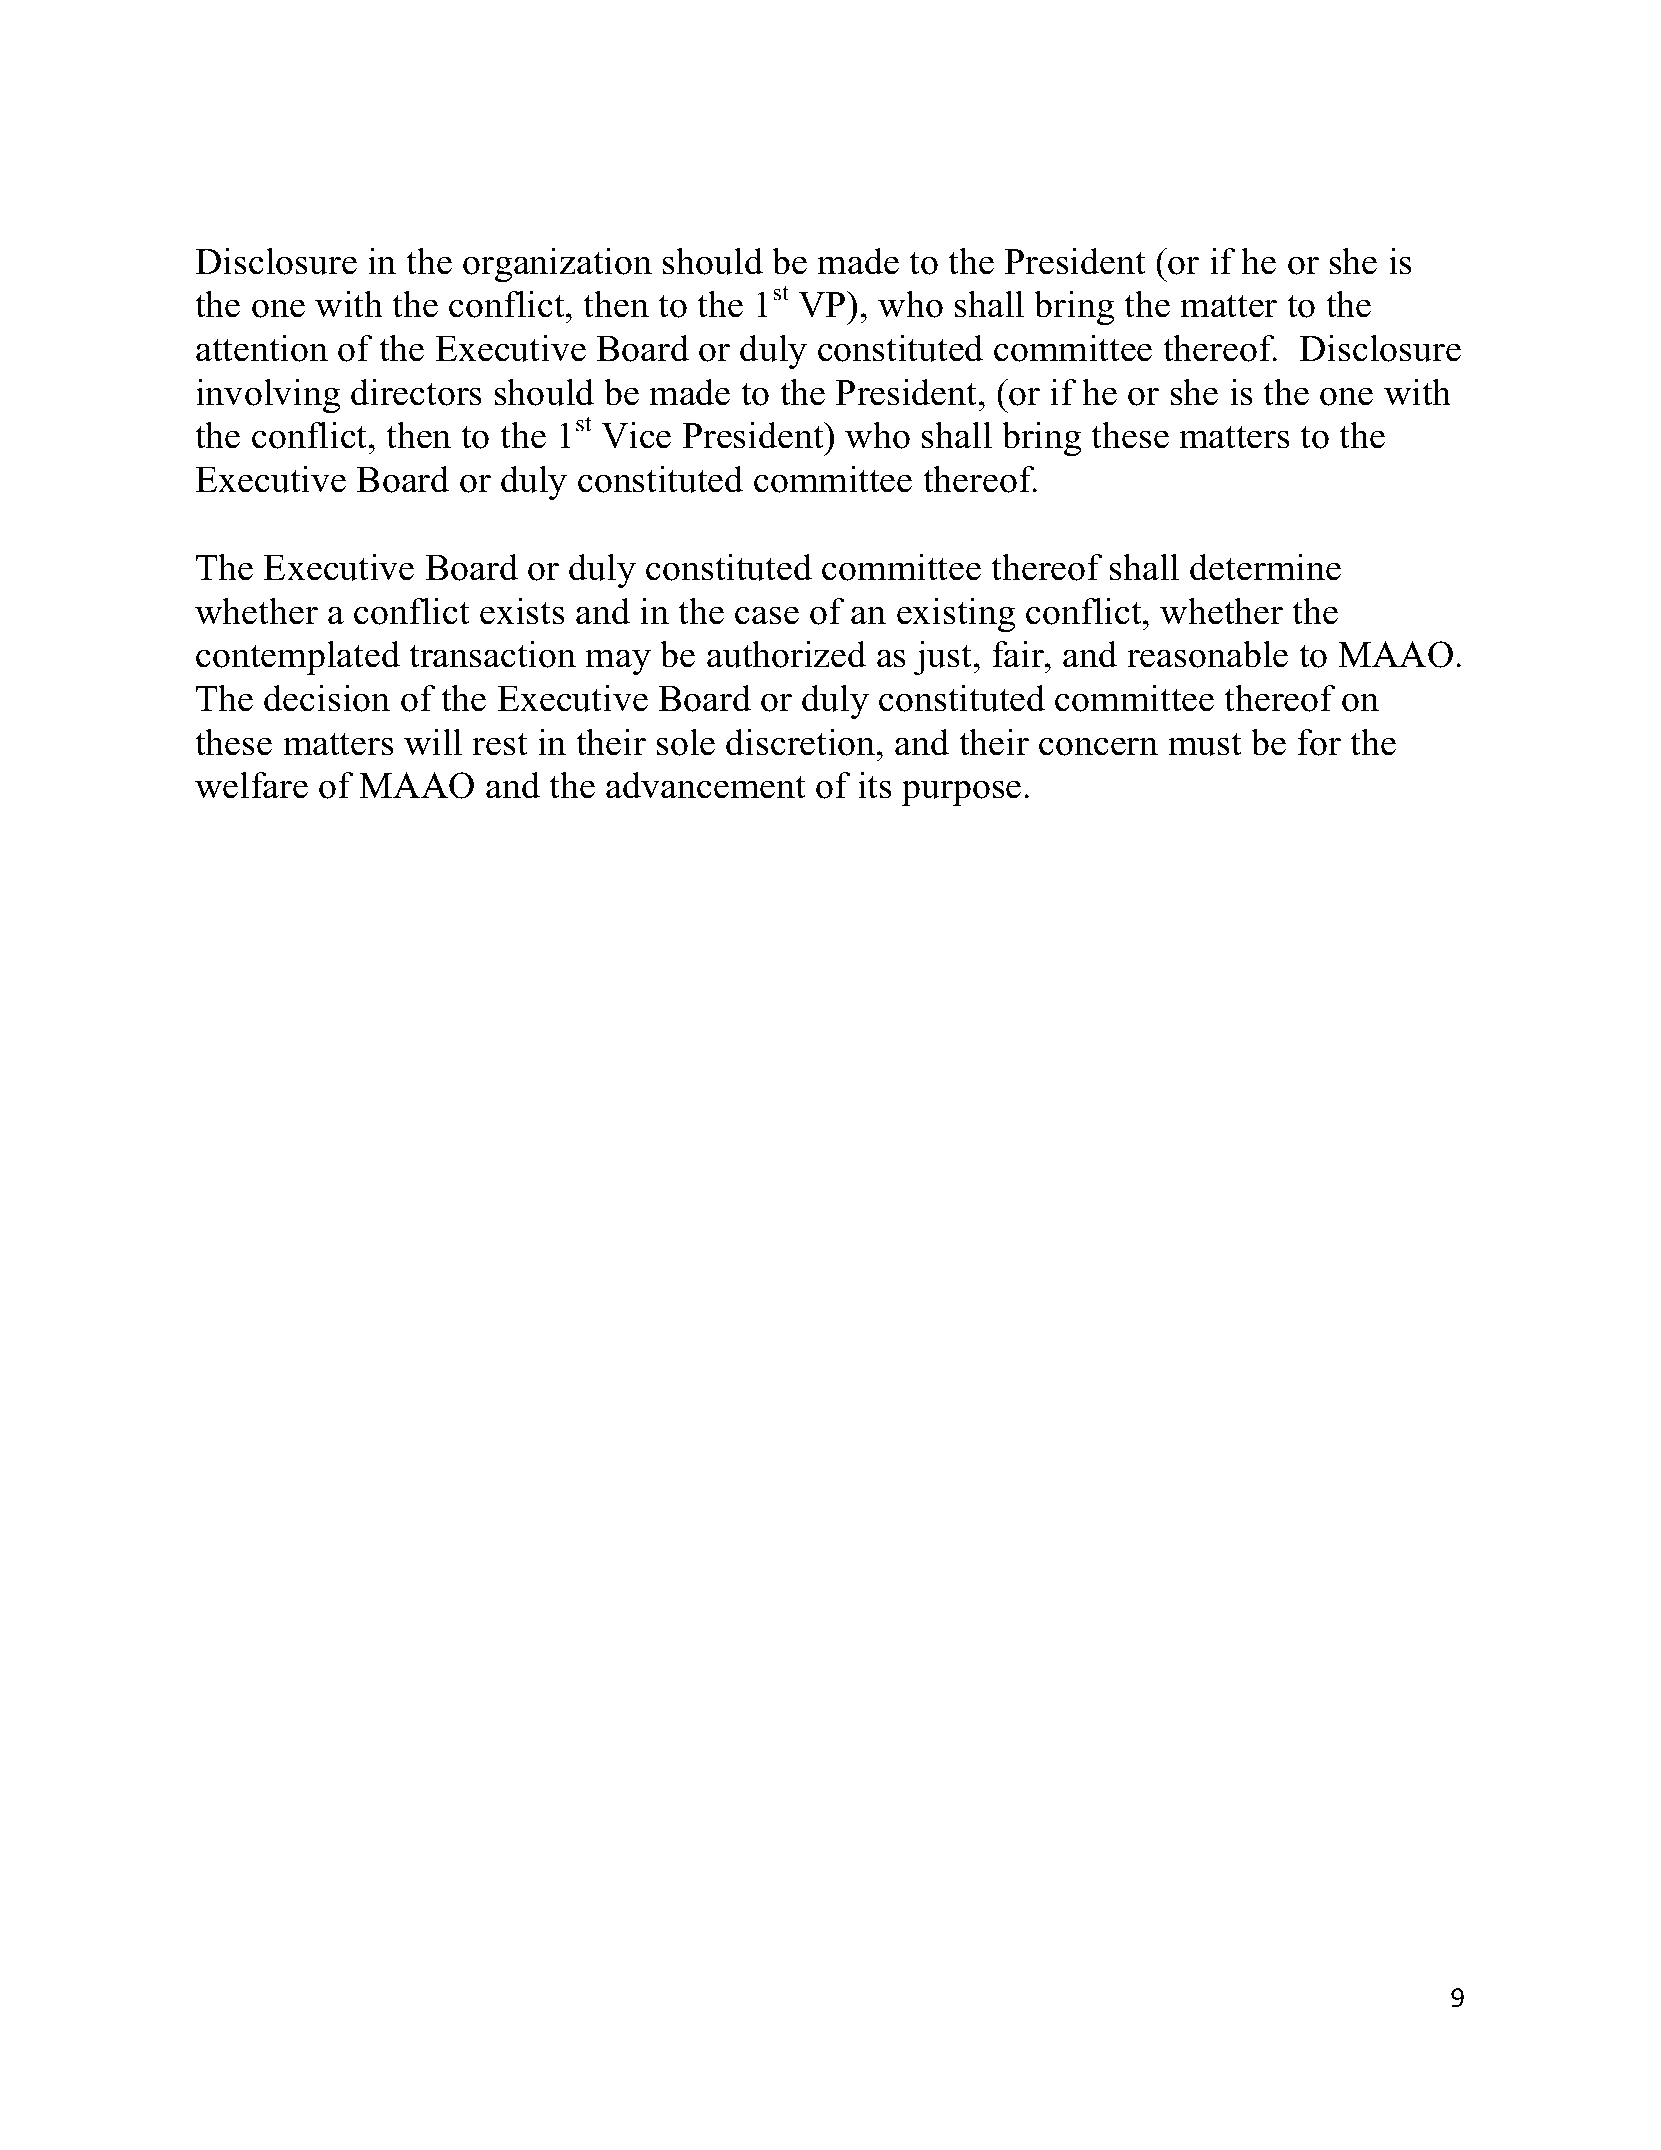 The width and height of the screenshot is (1661, 2150). What do you see at coordinates (522, 611) in the screenshot?
I see `exists` at bounding box center [522, 611].
